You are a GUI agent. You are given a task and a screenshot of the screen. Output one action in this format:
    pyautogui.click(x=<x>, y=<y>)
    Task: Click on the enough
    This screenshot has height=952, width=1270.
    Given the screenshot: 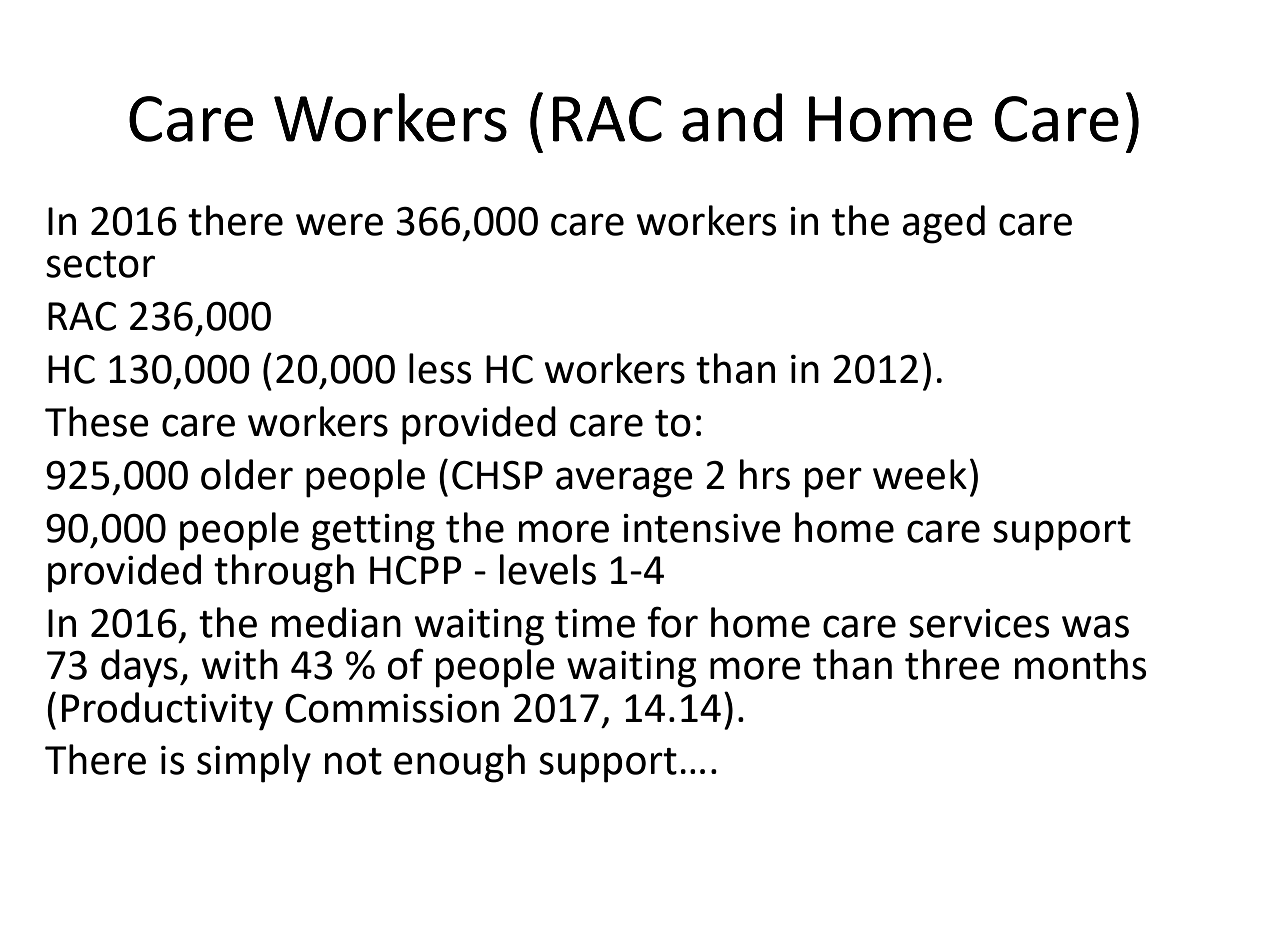 What is the action you would take?
    pyautogui.click(x=459, y=763)
